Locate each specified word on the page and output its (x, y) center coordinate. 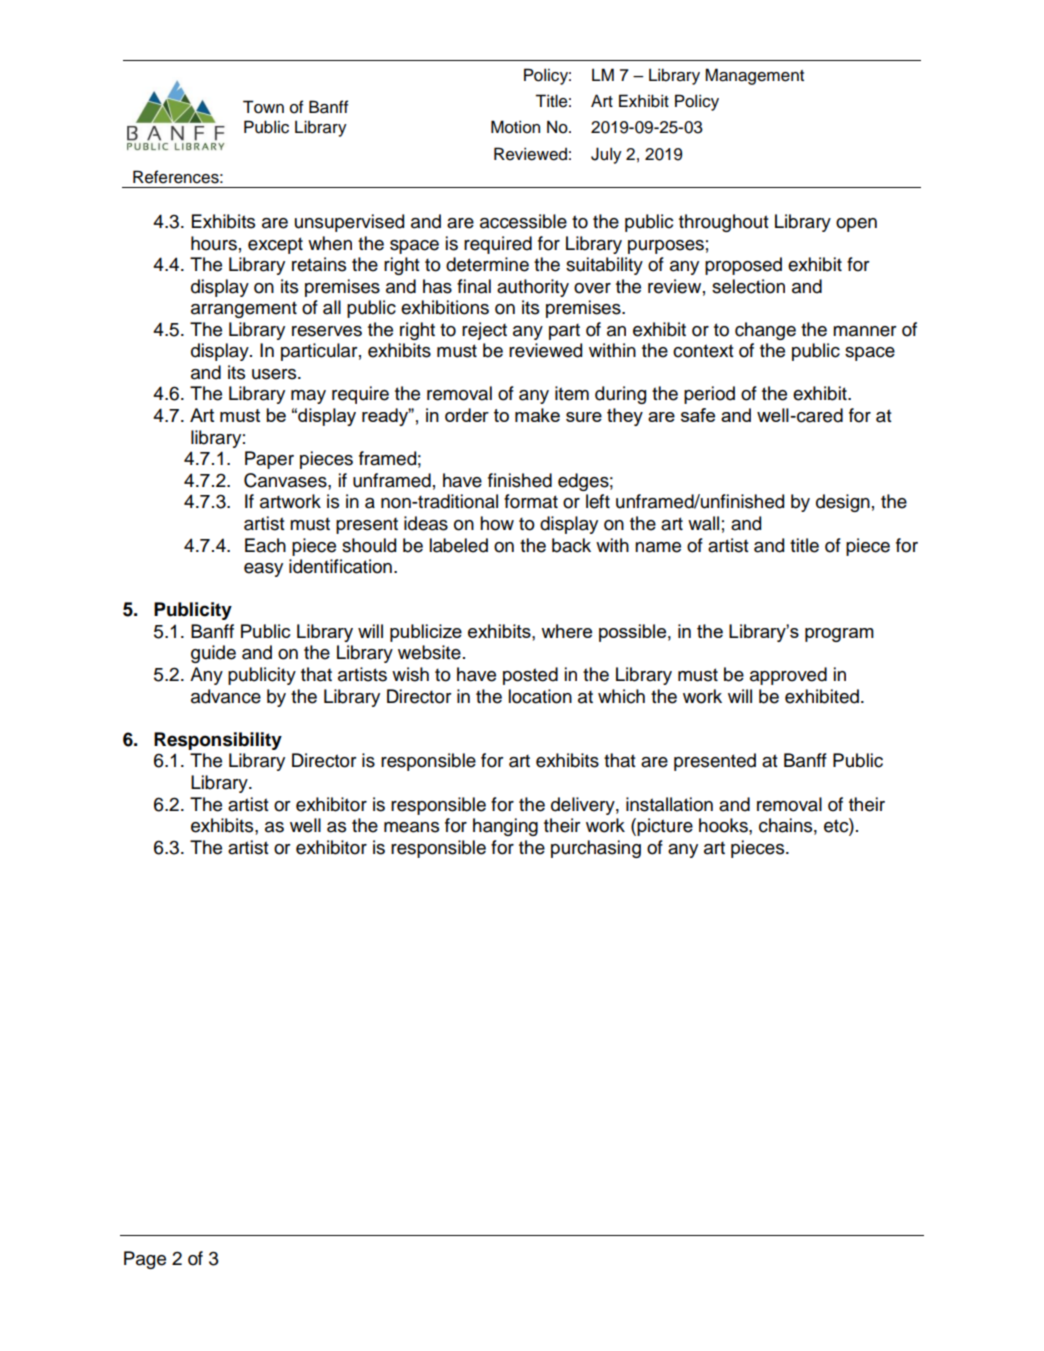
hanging (505, 827)
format (531, 501)
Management (754, 76)
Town (263, 107)
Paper (269, 460)
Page (145, 1260)
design (843, 503)
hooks (724, 825)
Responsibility (218, 741)
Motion (515, 127)
